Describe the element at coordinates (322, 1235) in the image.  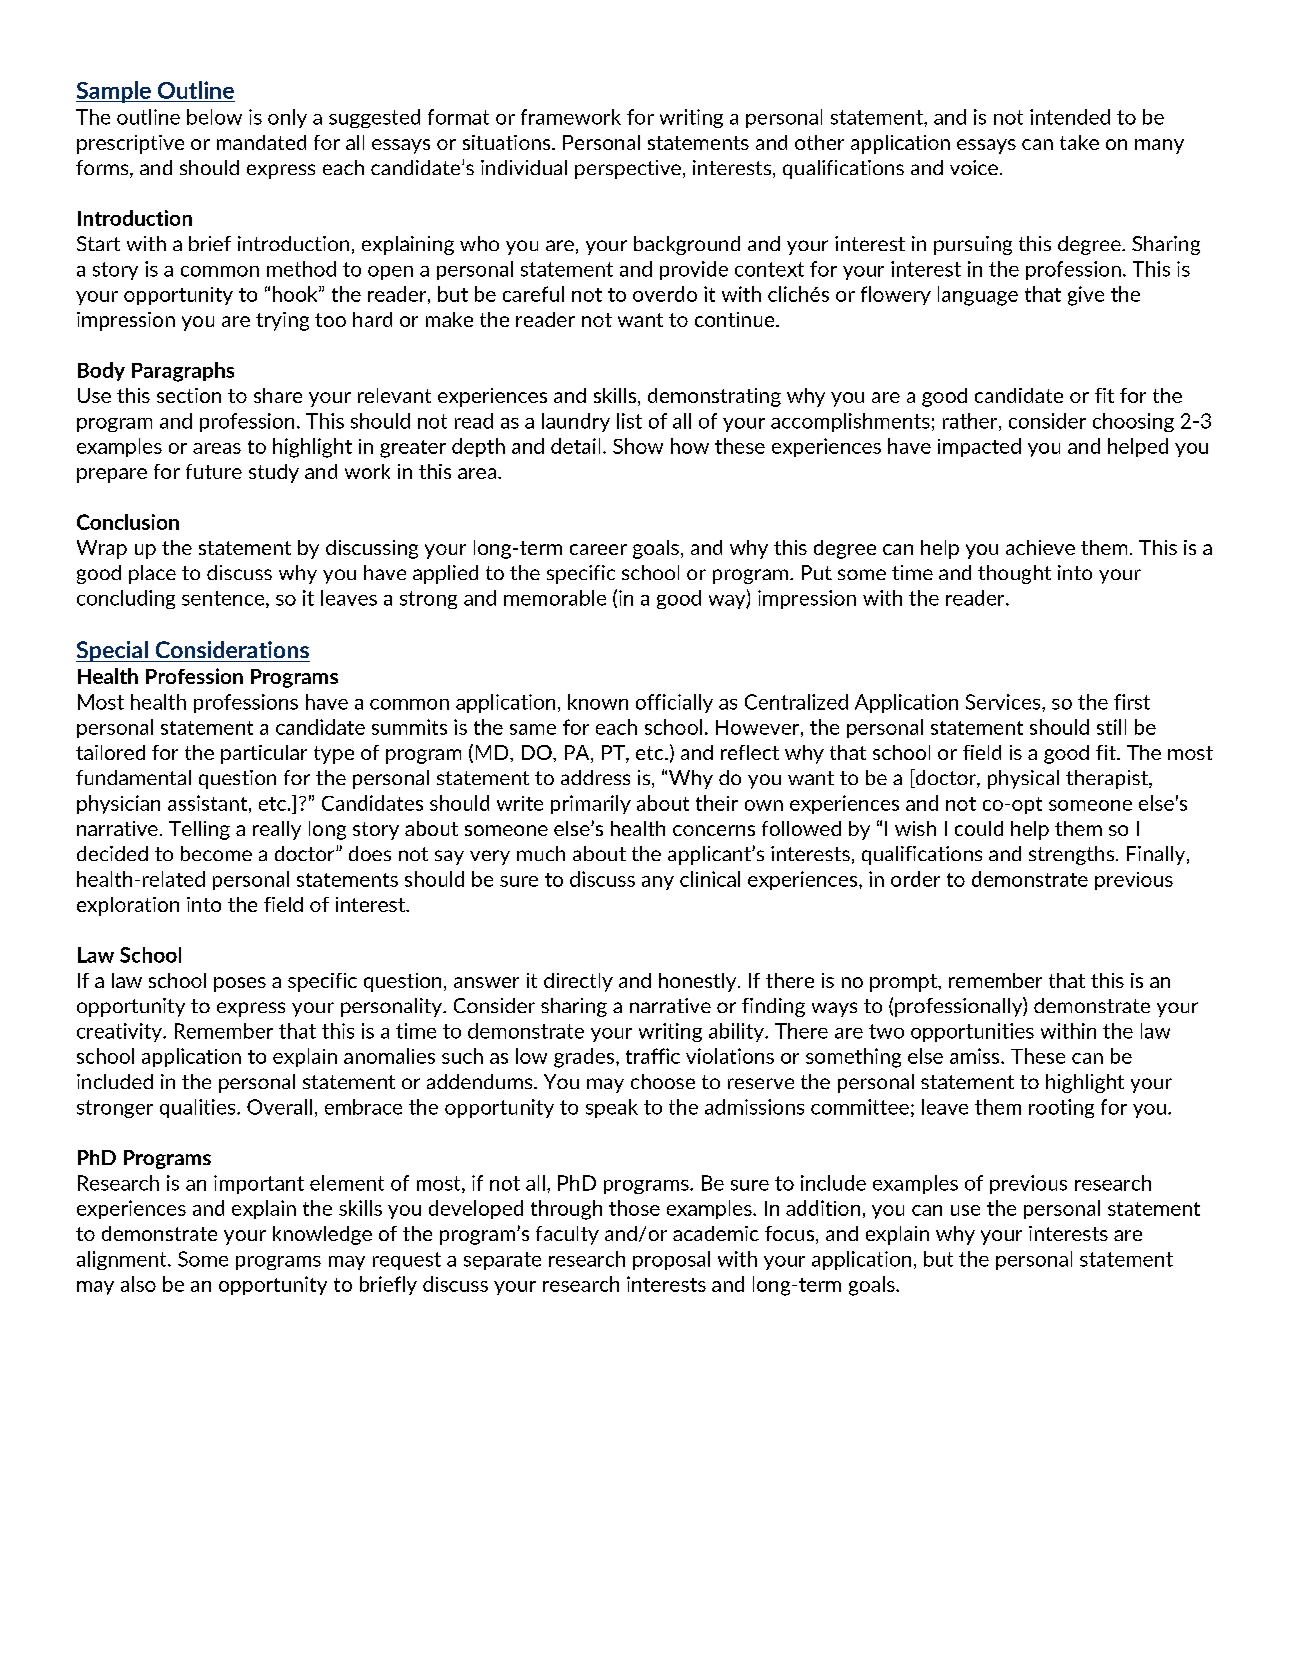
I see `knowledge` at that location.
